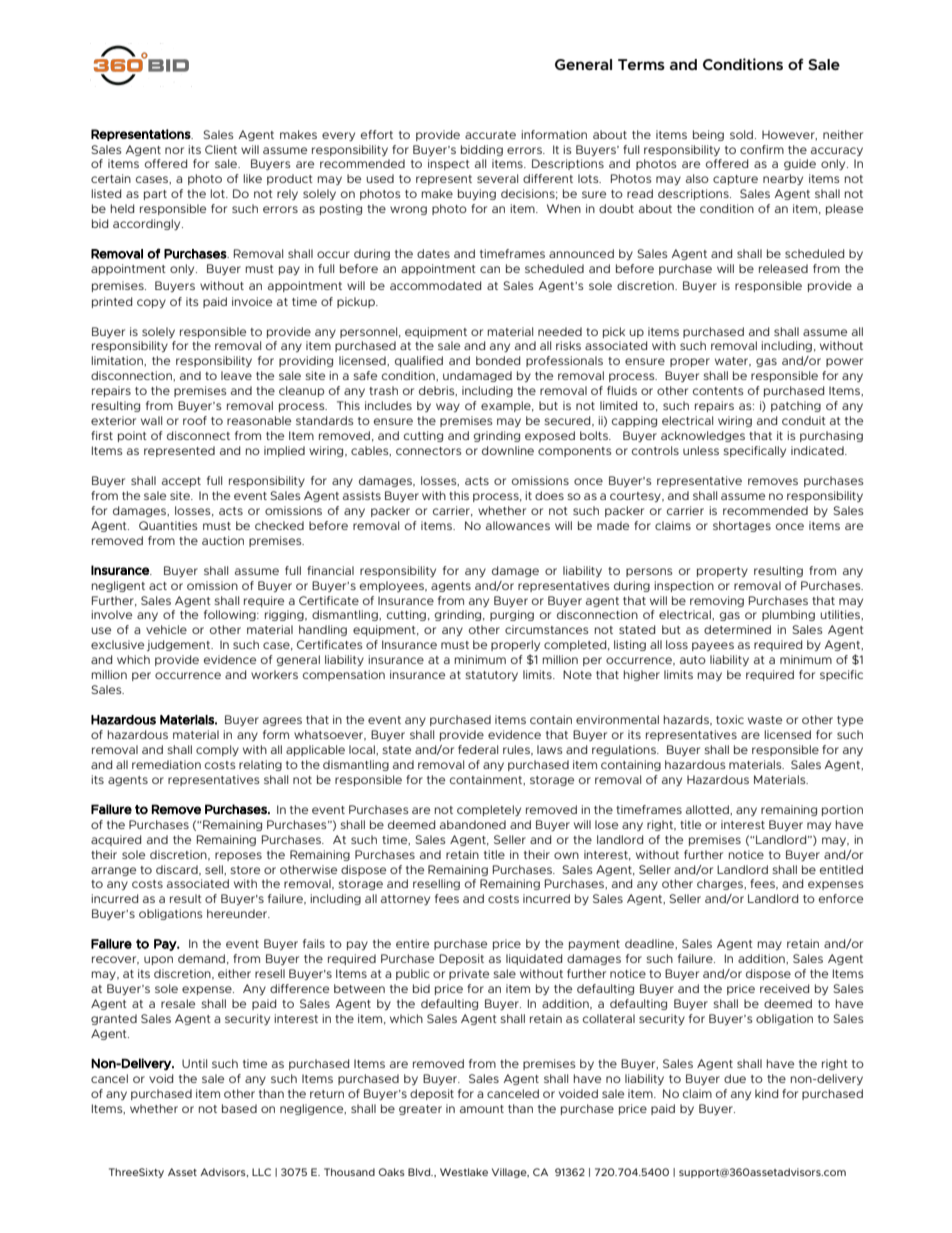  Describe the element at coordinates (174, 150) in the page. I see `nor` at that location.
